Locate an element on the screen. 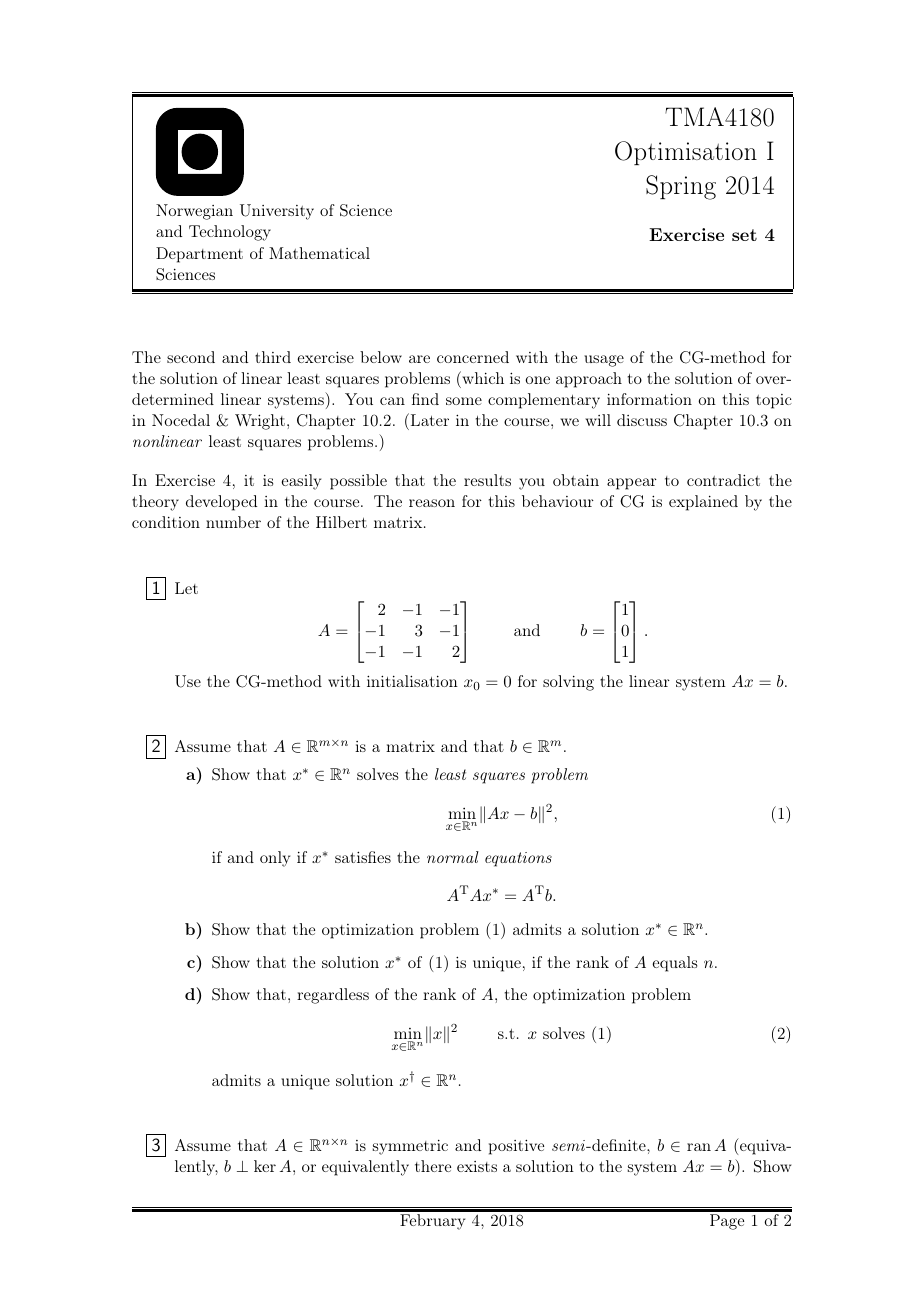  Spring is located at coordinates (681, 187).
